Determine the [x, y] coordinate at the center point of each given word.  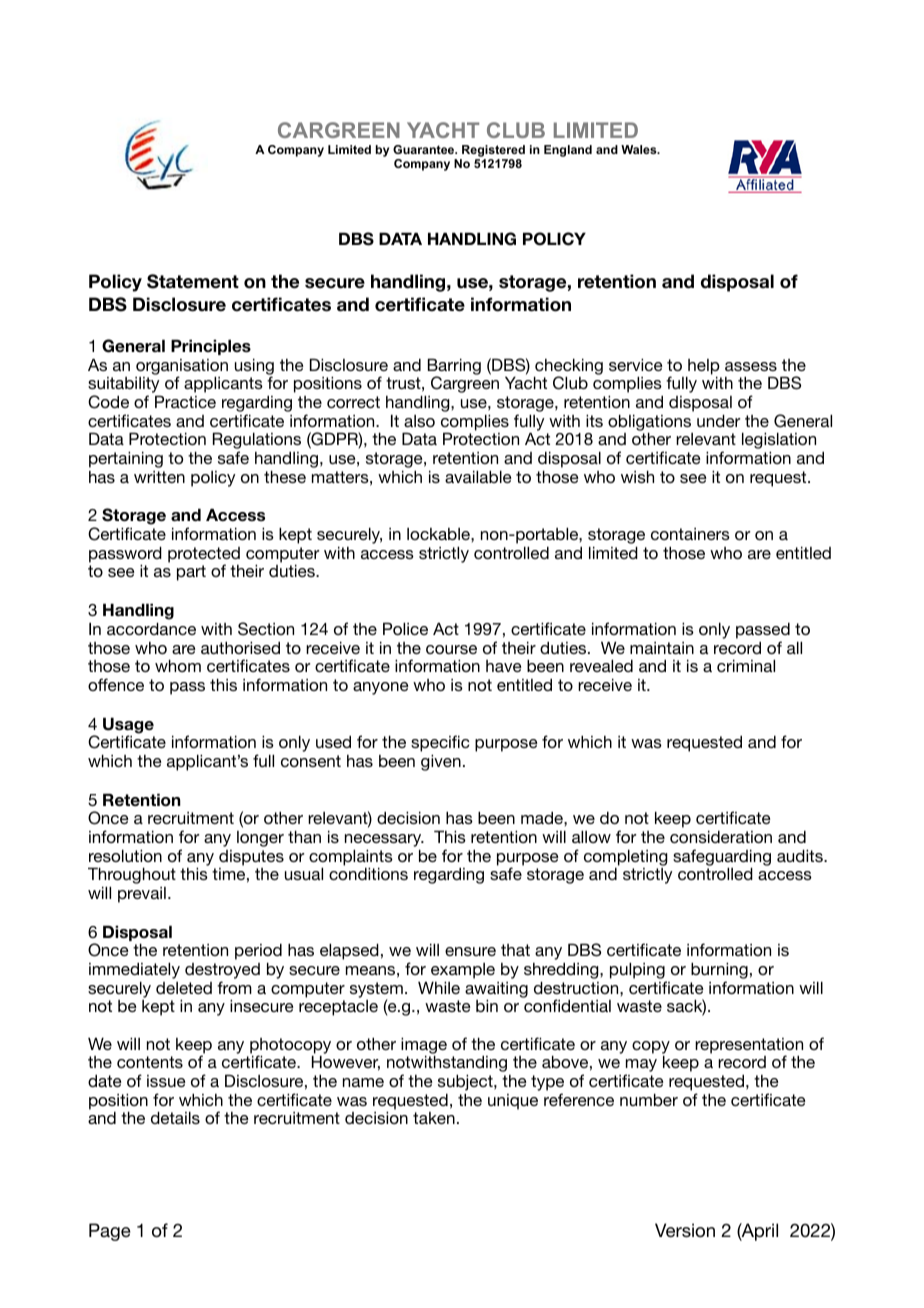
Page [110, 1232]
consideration [721, 836]
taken [434, 1118]
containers [690, 534]
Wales [640, 149]
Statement [193, 281]
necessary [384, 842]
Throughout [132, 877]
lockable [439, 534]
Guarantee [425, 149]
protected [204, 556]
